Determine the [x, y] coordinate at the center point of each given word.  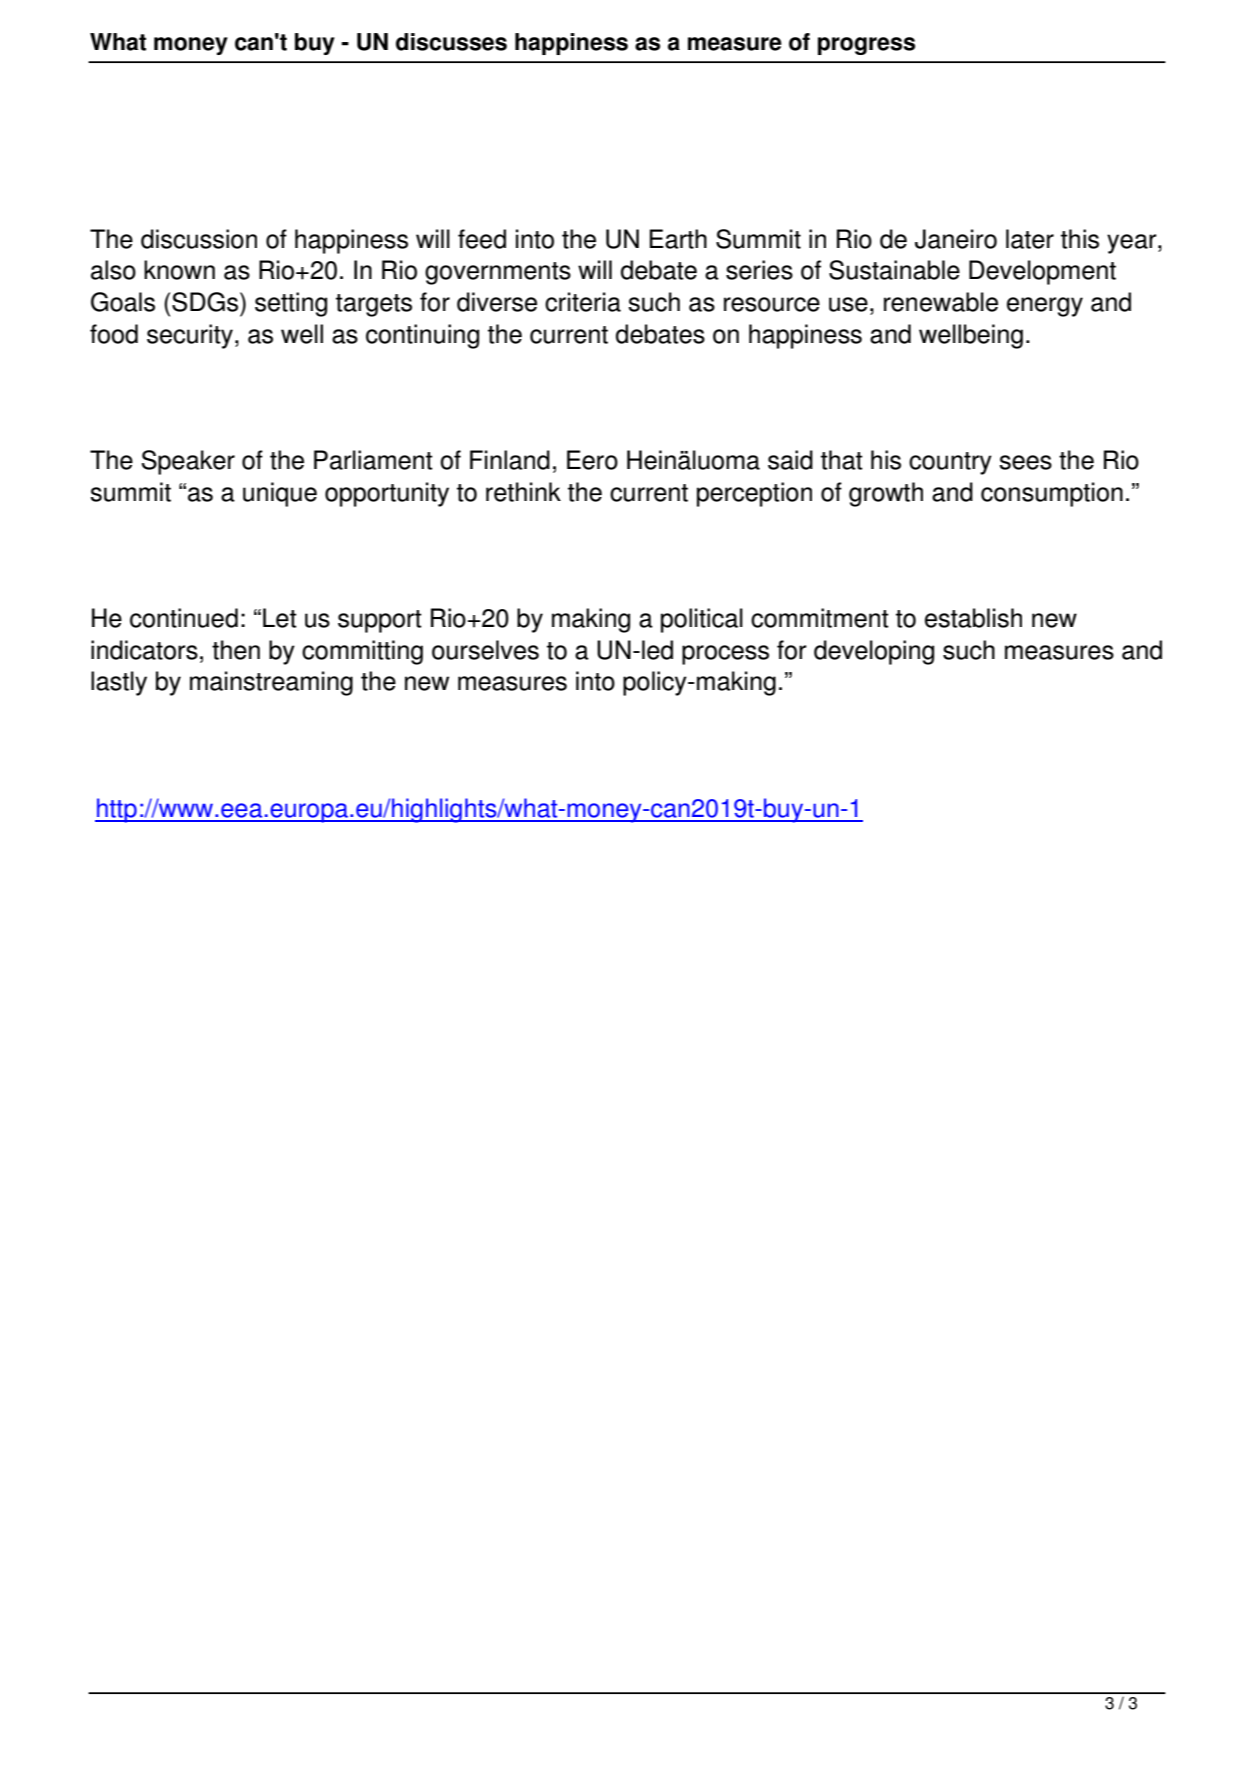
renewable [941, 302]
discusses [451, 42]
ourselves [485, 650]
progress [866, 46]
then [236, 650]
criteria [583, 302]
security [190, 336]
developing [874, 652]
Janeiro [956, 239]
